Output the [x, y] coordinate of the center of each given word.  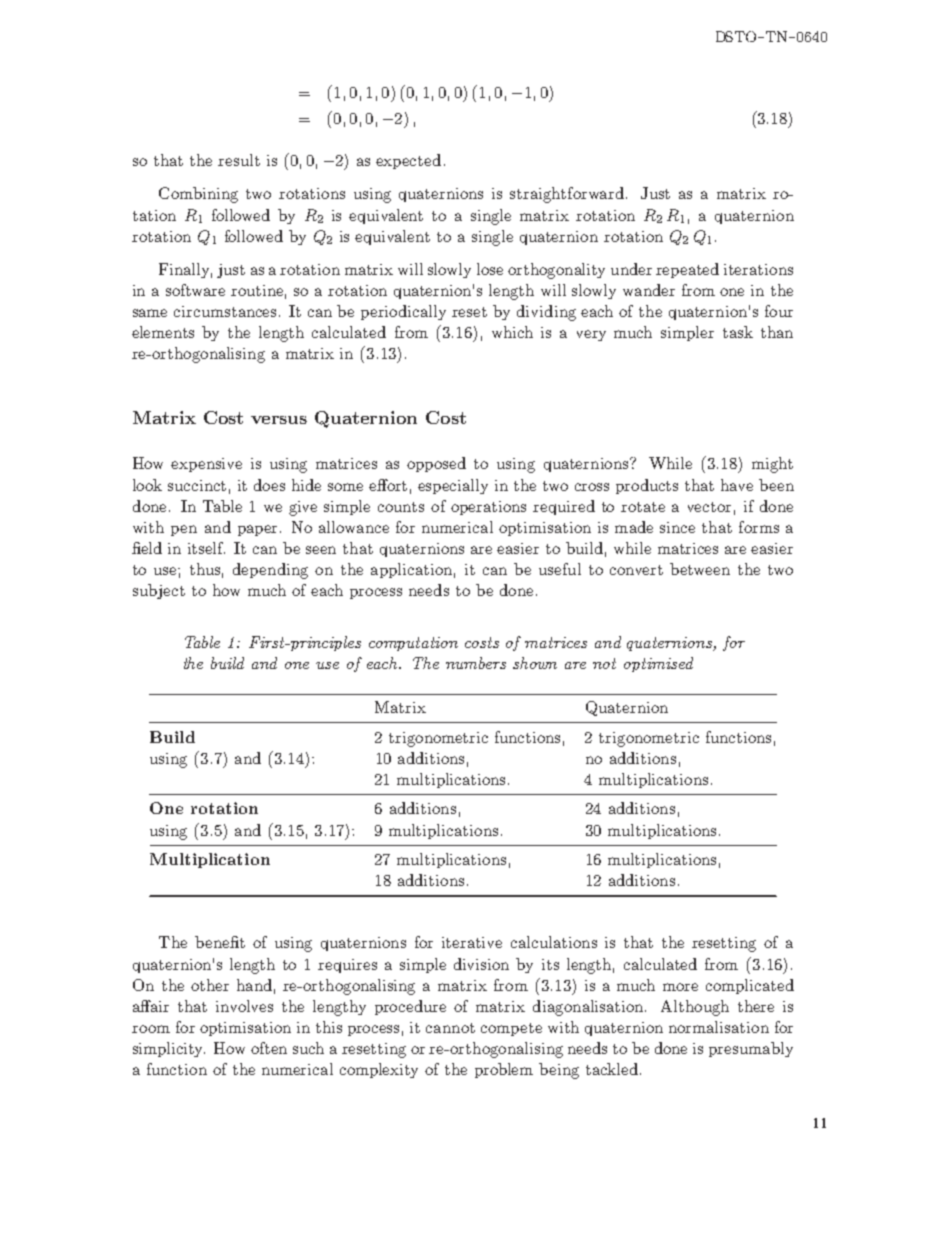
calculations [554, 942]
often [269, 1048]
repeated [687, 270]
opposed [436, 464]
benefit [220, 942]
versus [279, 420]
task [738, 332]
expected [408, 161]
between [700, 569]
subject [159, 591]
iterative [472, 942]
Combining [198, 195]
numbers [476, 663]
